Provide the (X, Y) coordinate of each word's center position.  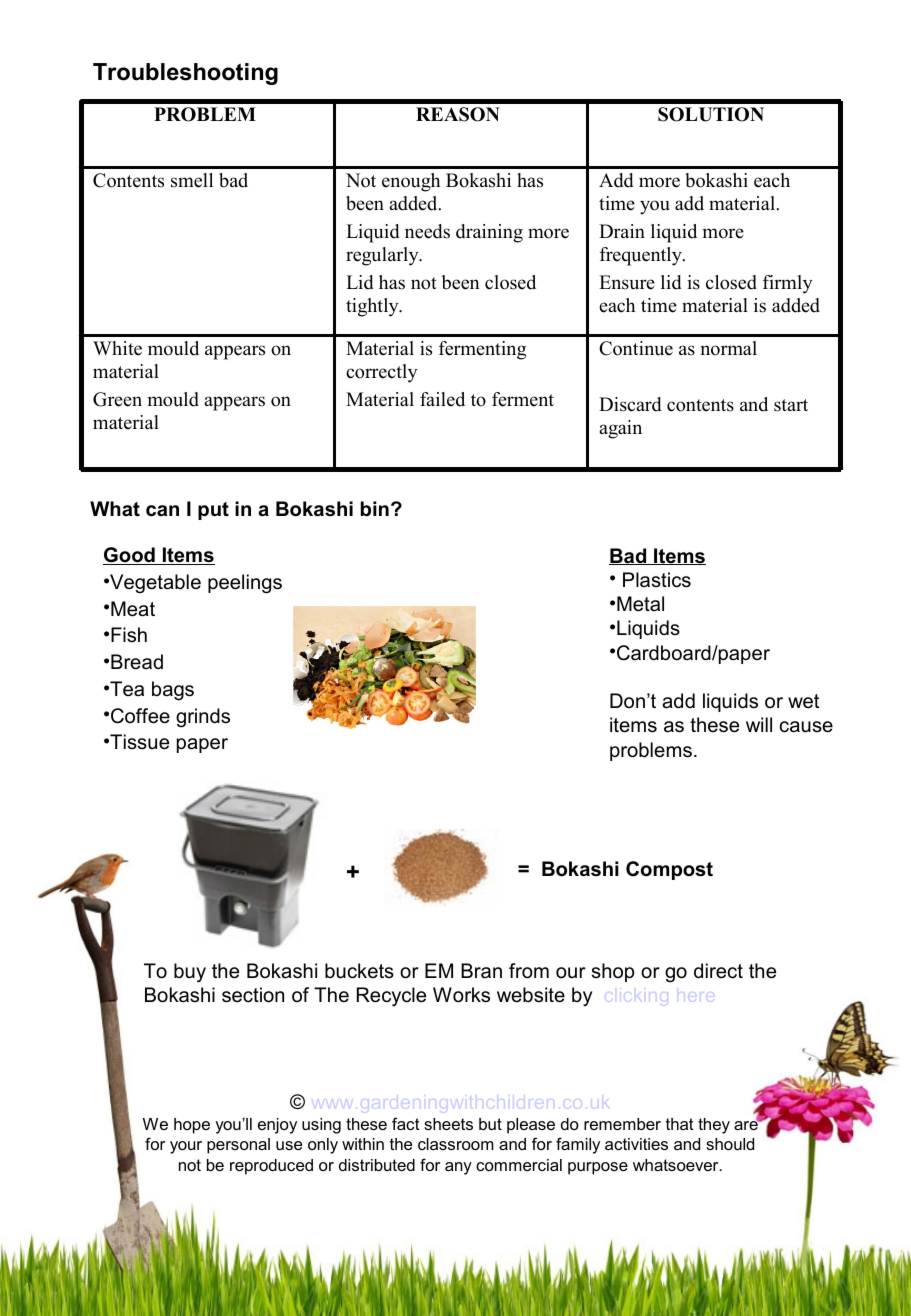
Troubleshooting (185, 74)
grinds (203, 718)
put (213, 511)
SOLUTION (711, 114)
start (791, 405)
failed (442, 399)
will (759, 724)
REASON (458, 114)
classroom (456, 1144)
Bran (481, 970)
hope (192, 1126)
